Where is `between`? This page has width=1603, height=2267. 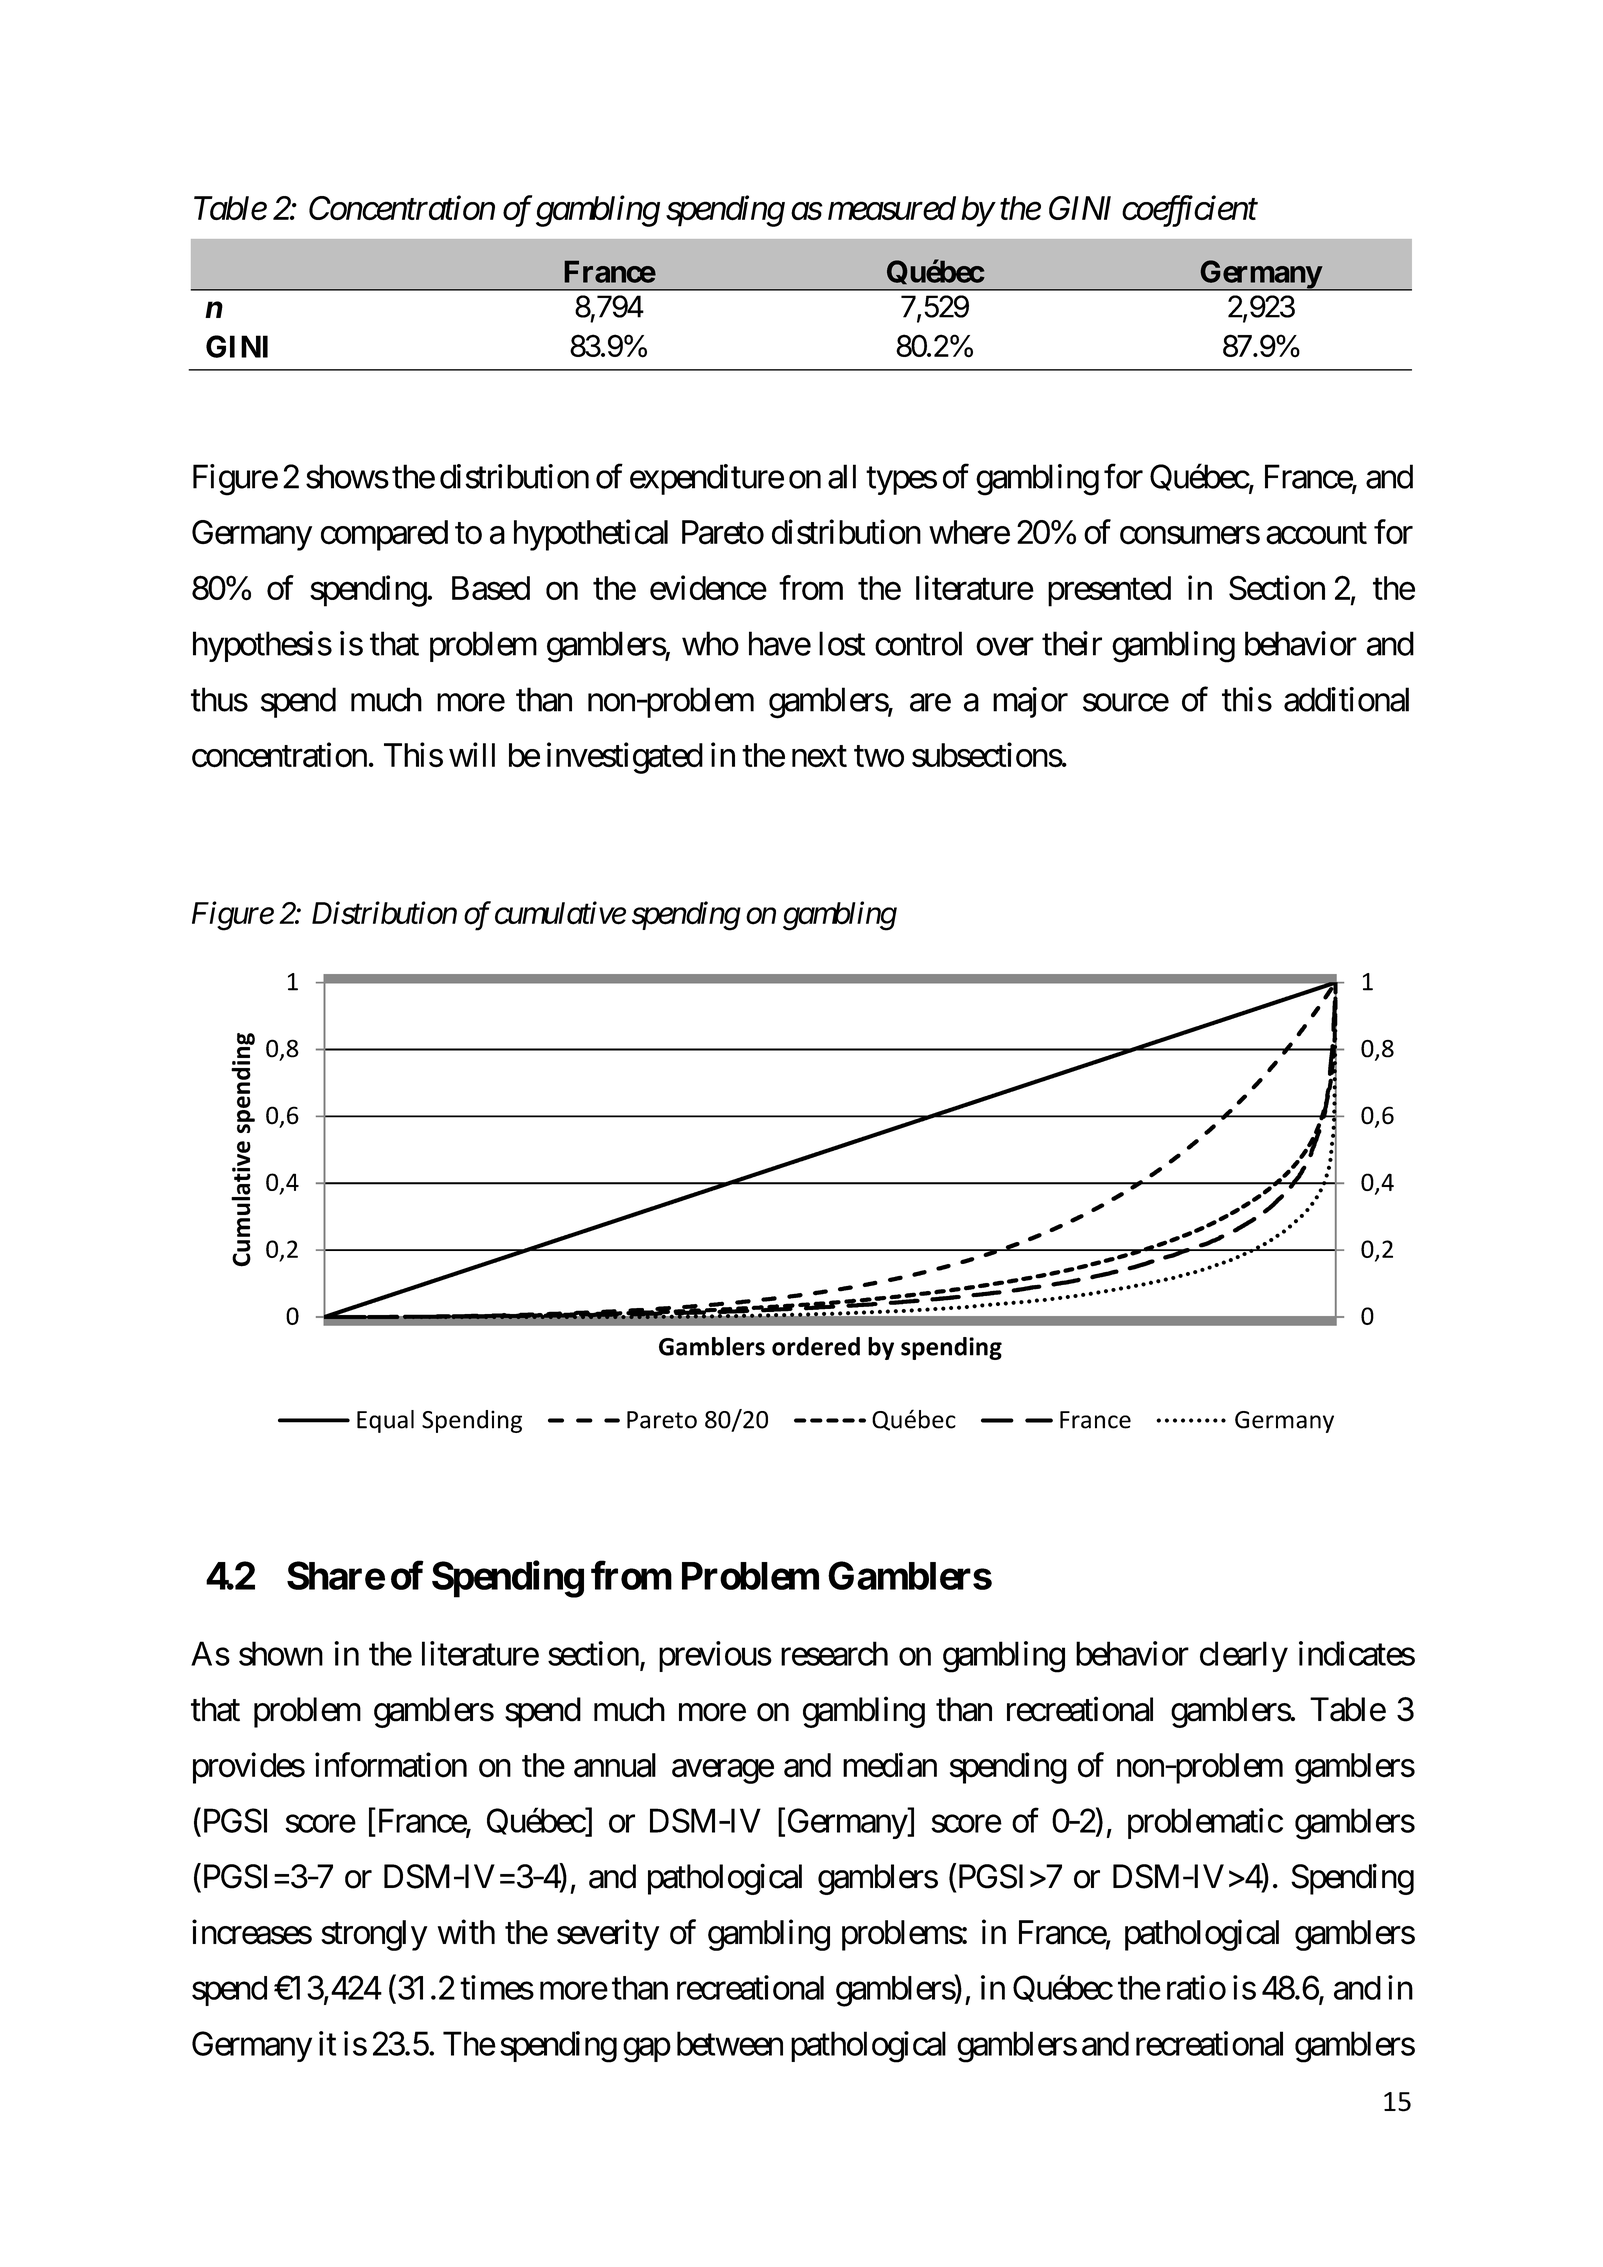 between is located at coordinates (730, 2043).
